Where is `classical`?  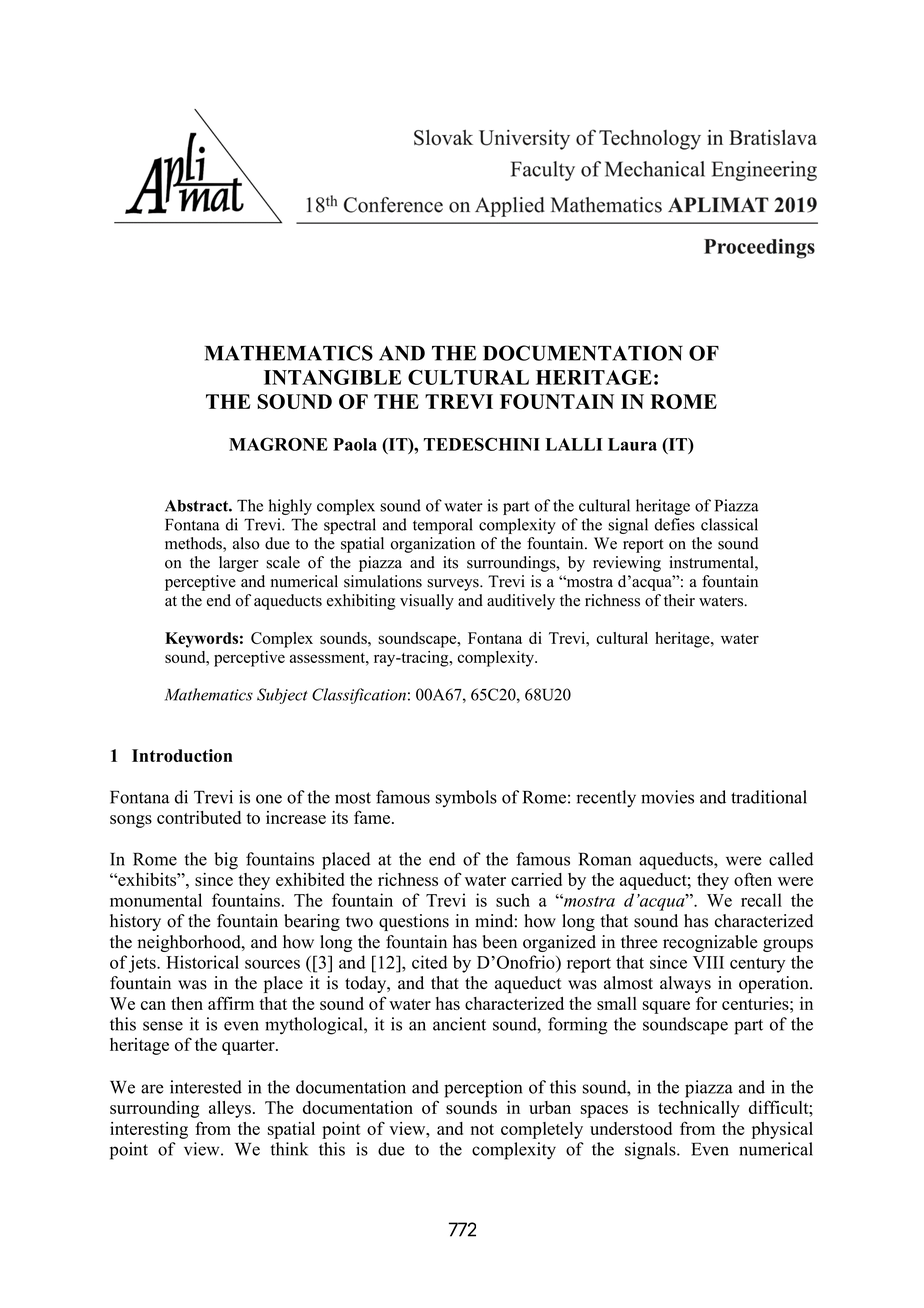 classical is located at coordinates (729, 524).
